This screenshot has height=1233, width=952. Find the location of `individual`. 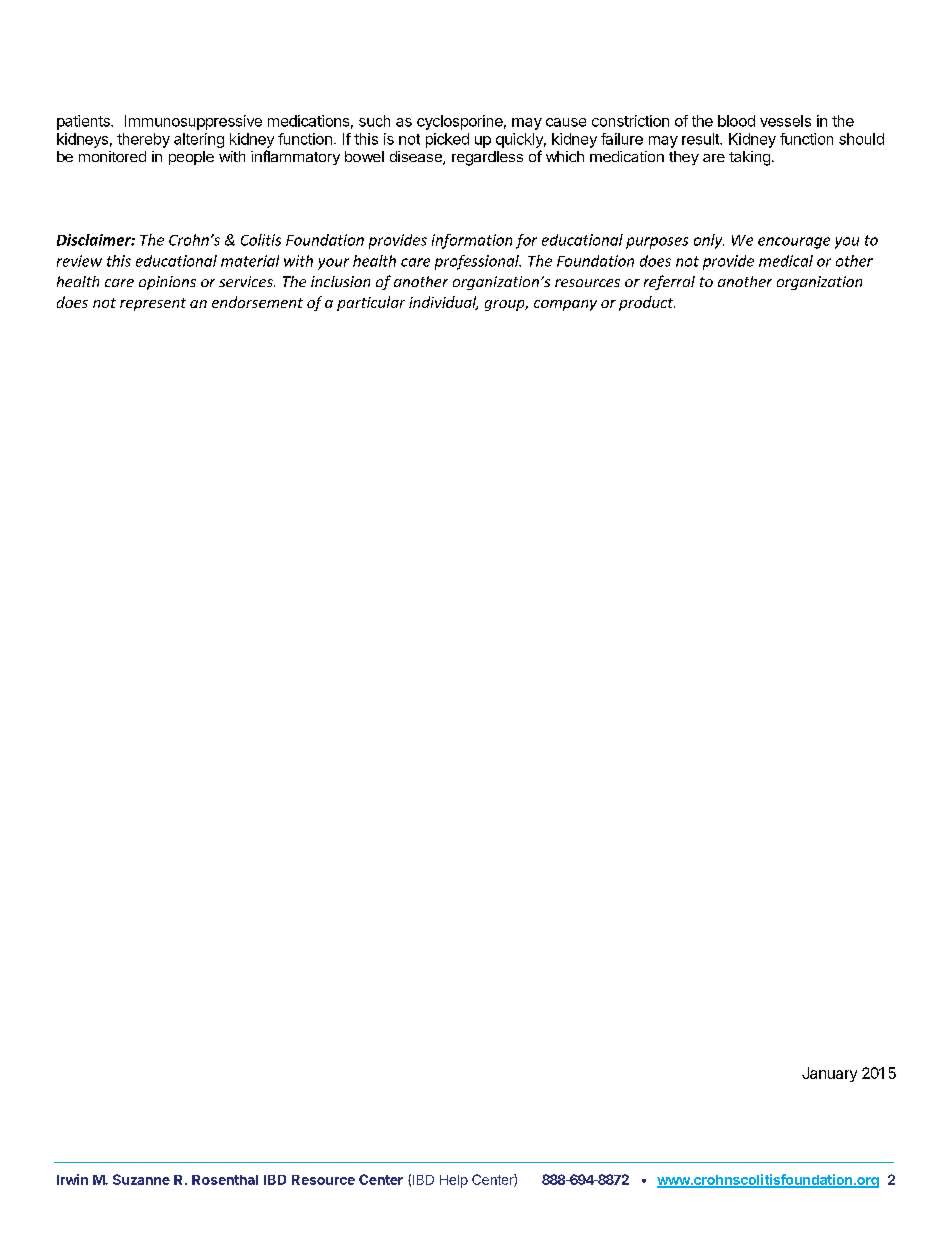

individual is located at coordinates (443, 303).
